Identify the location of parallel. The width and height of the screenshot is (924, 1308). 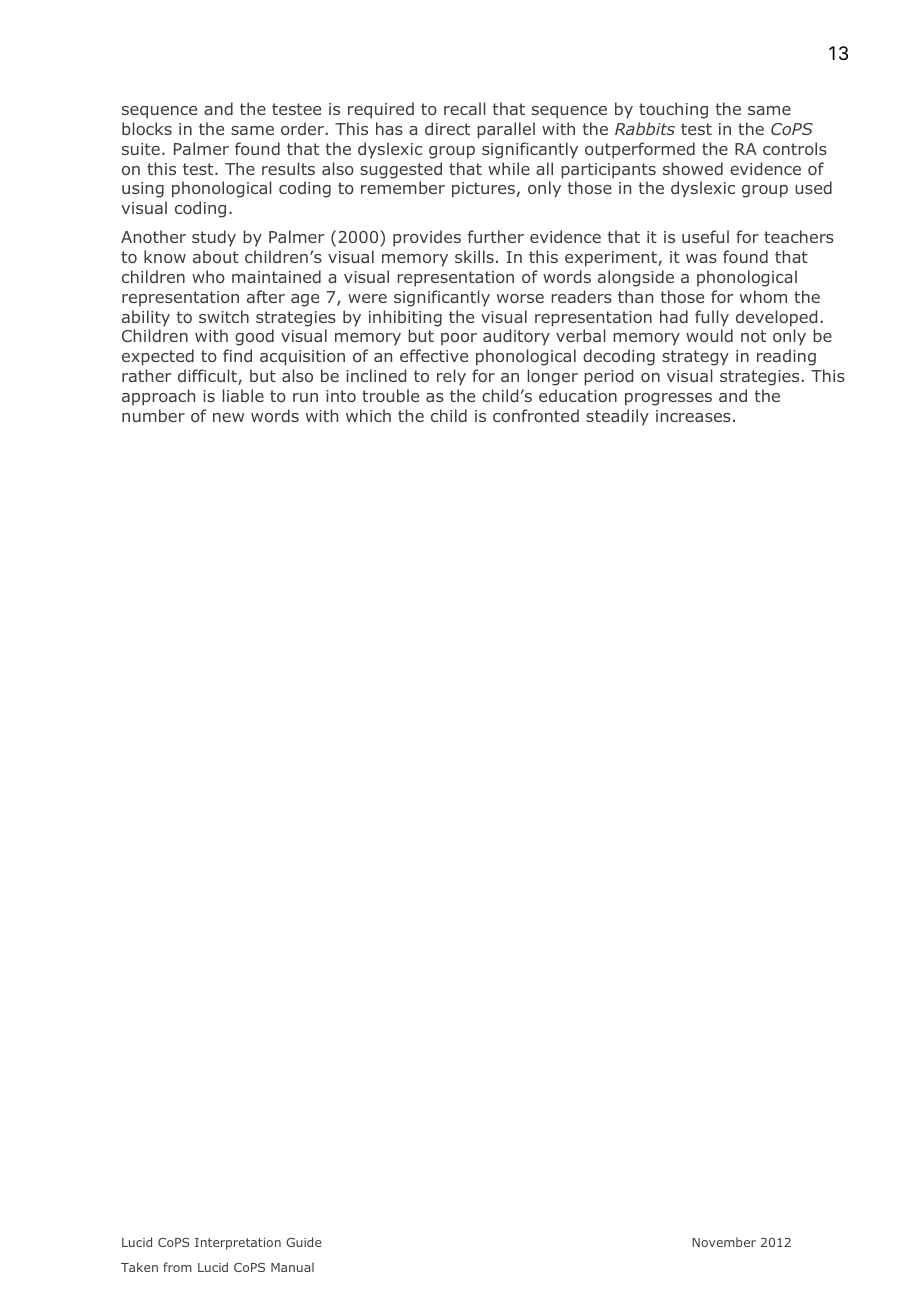
(506, 130).
